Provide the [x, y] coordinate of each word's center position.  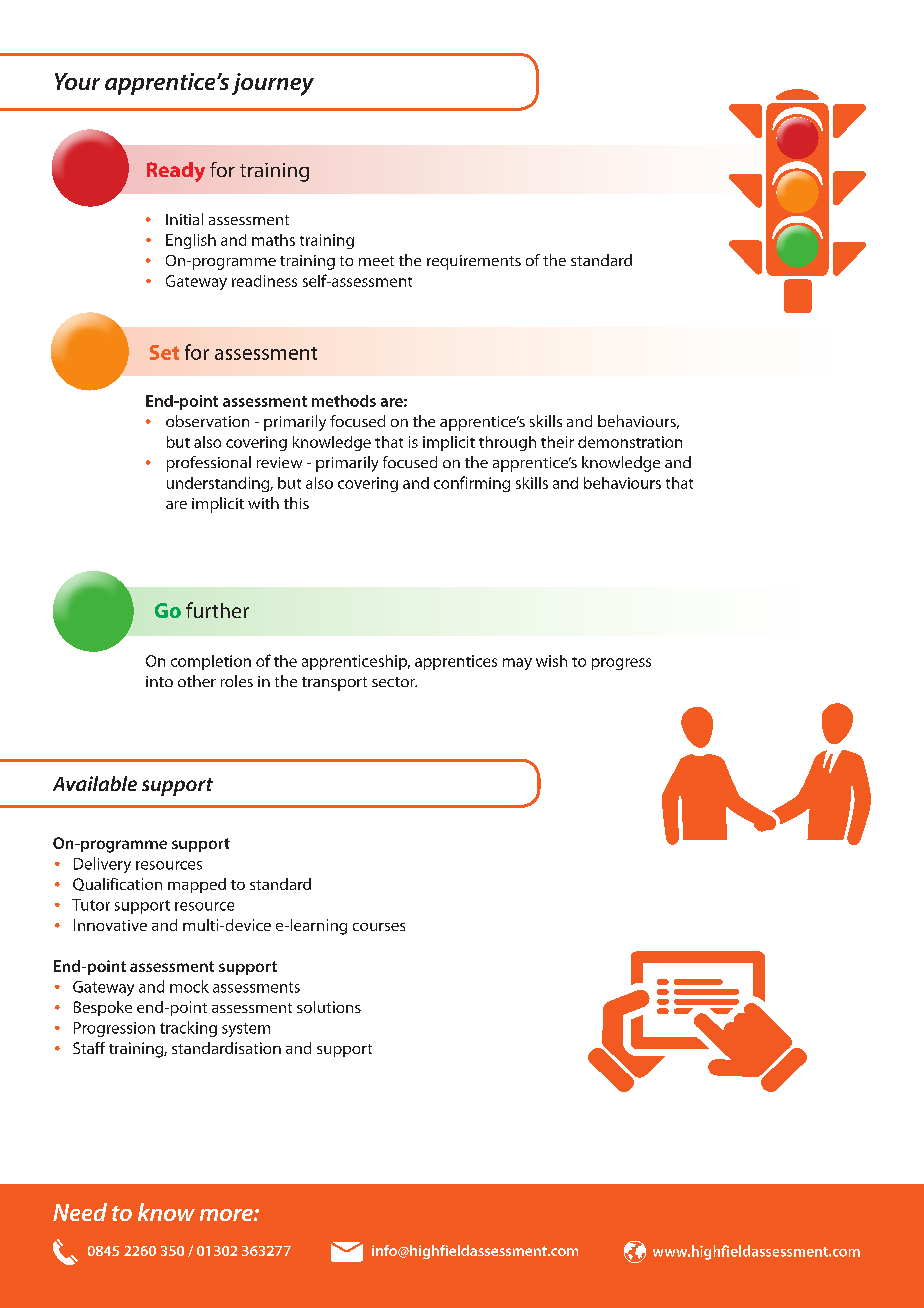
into [159, 681]
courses [379, 927]
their [557, 442]
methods [344, 401]
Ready [176, 172]
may [517, 664]
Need [80, 1212]
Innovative [110, 925]
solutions [329, 1007]
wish [551, 661]
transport [334, 684]
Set [164, 352]
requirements [474, 262]
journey [273, 84]
